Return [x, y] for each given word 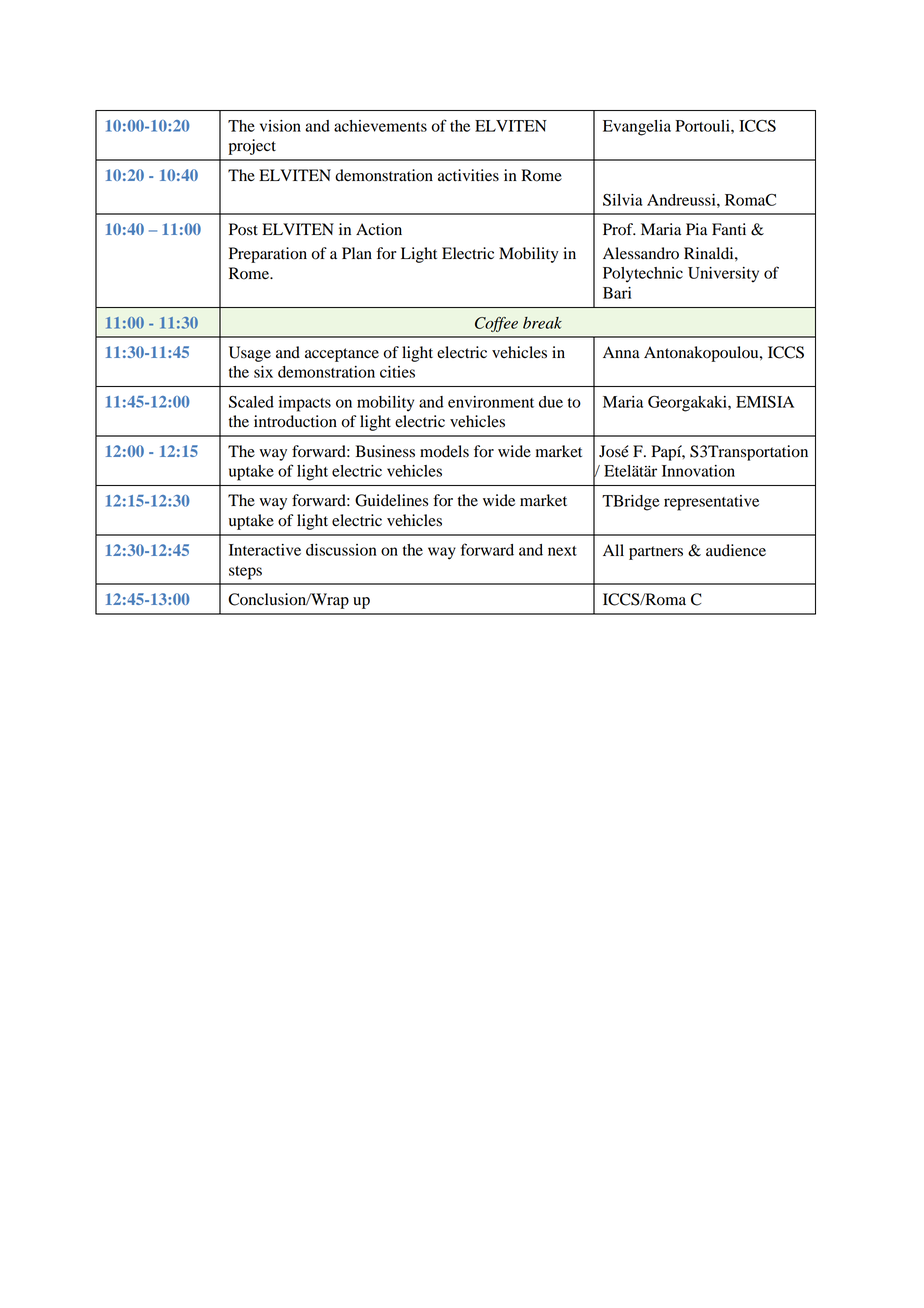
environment [491, 402]
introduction [295, 421]
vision [280, 126]
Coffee [496, 324]
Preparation [268, 255]
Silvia [623, 200]
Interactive [265, 550]
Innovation [698, 471]
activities [468, 175]
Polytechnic [643, 275]
